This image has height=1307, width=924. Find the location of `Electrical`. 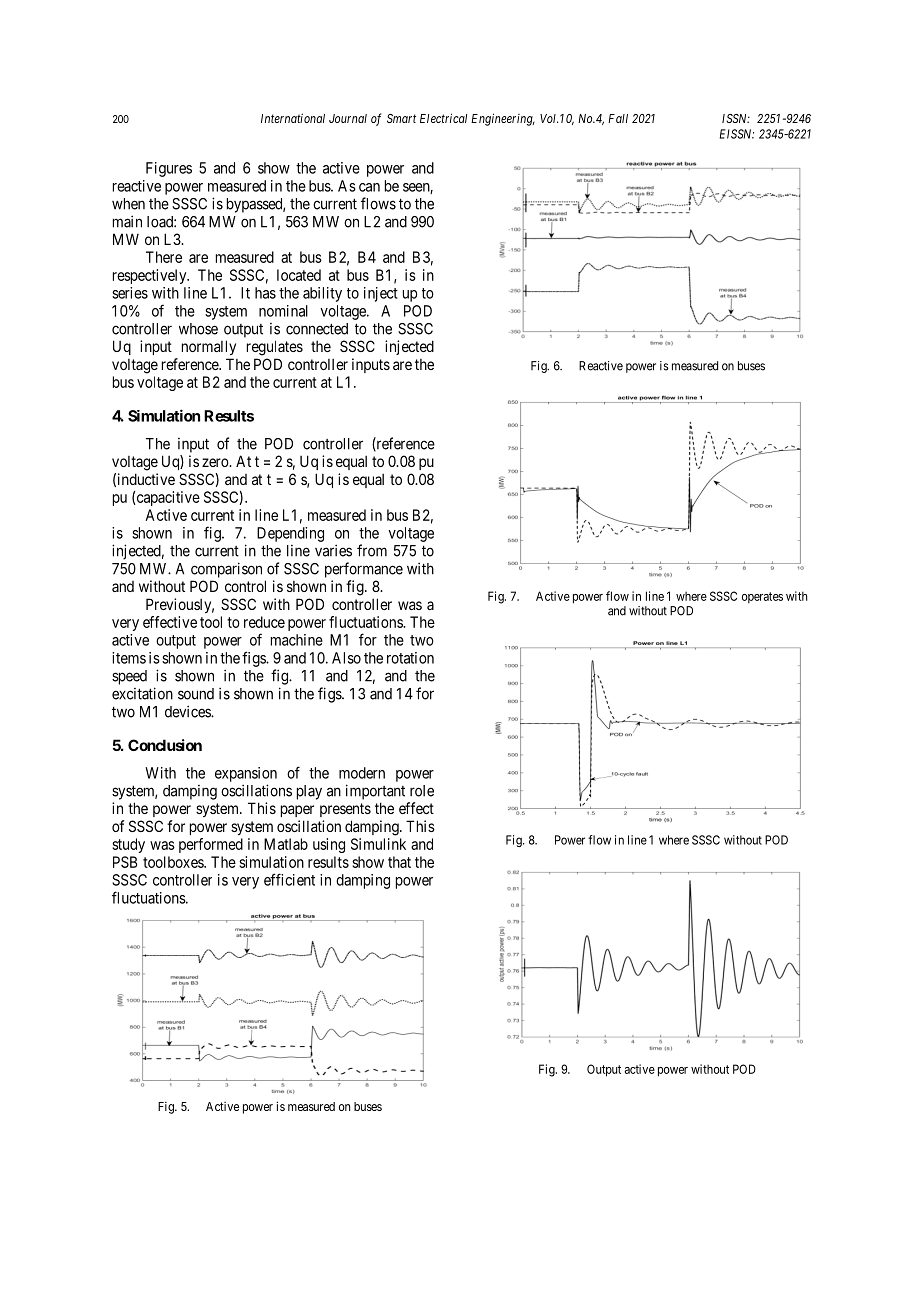

Electrical is located at coordinates (443, 118).
